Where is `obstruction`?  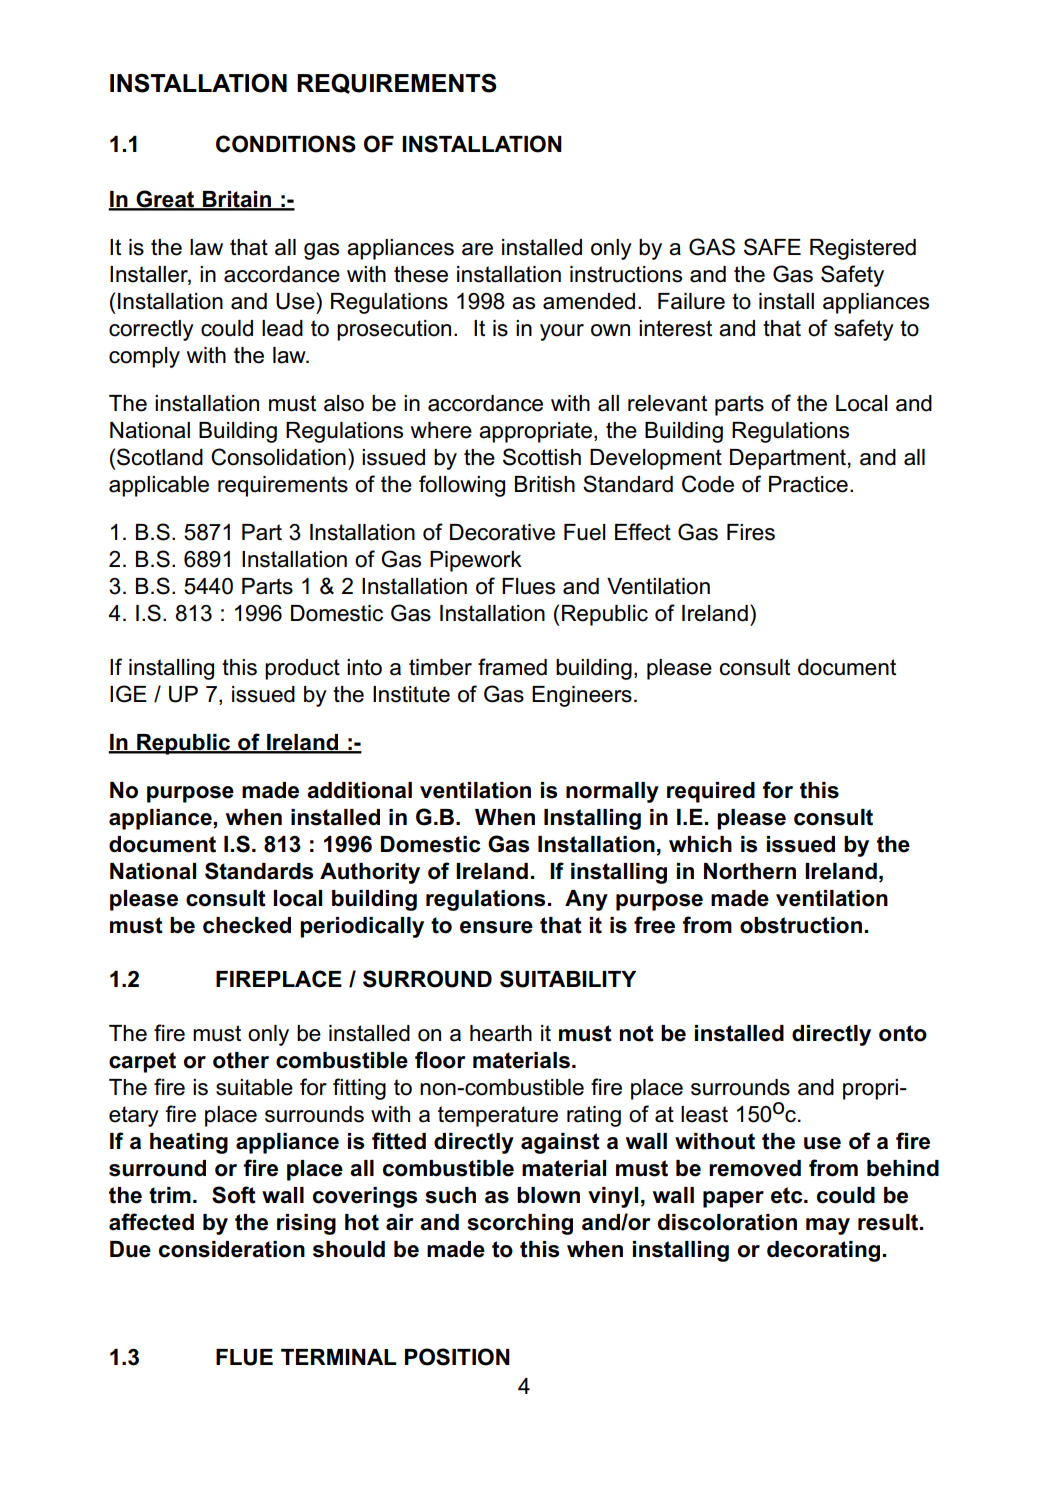
obstruction is located at coordinates (801, 925).
